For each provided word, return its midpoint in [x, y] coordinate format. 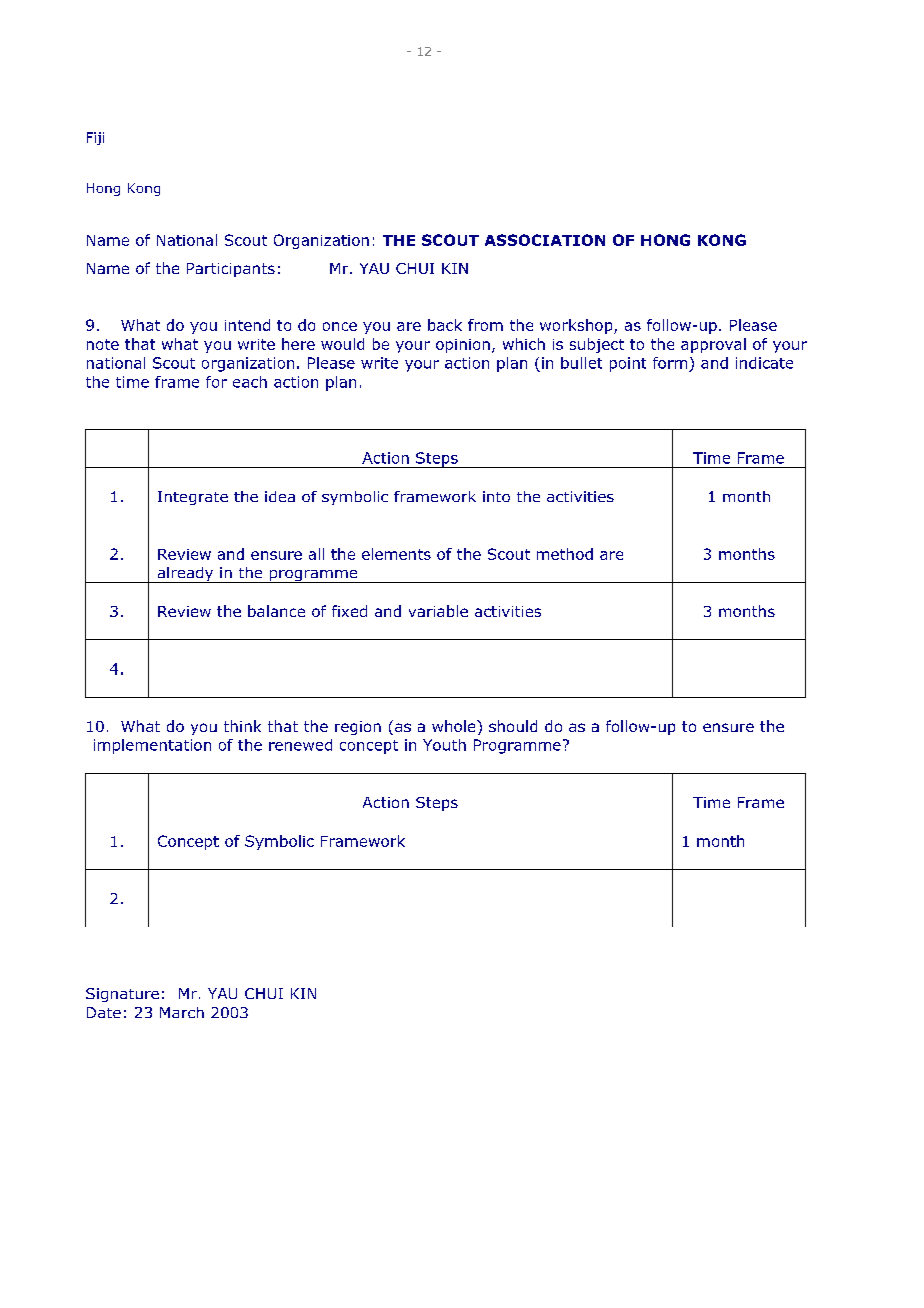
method [565, 554]
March [182, 1012]
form [670, 363]
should [513, 726]
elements [396, 554]
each [250, 382]
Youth [444, 745]
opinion [463, 346]
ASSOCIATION [545, 240]
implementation [152, 746]
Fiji [95, 138]
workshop [577, 326]
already [185, 575]
